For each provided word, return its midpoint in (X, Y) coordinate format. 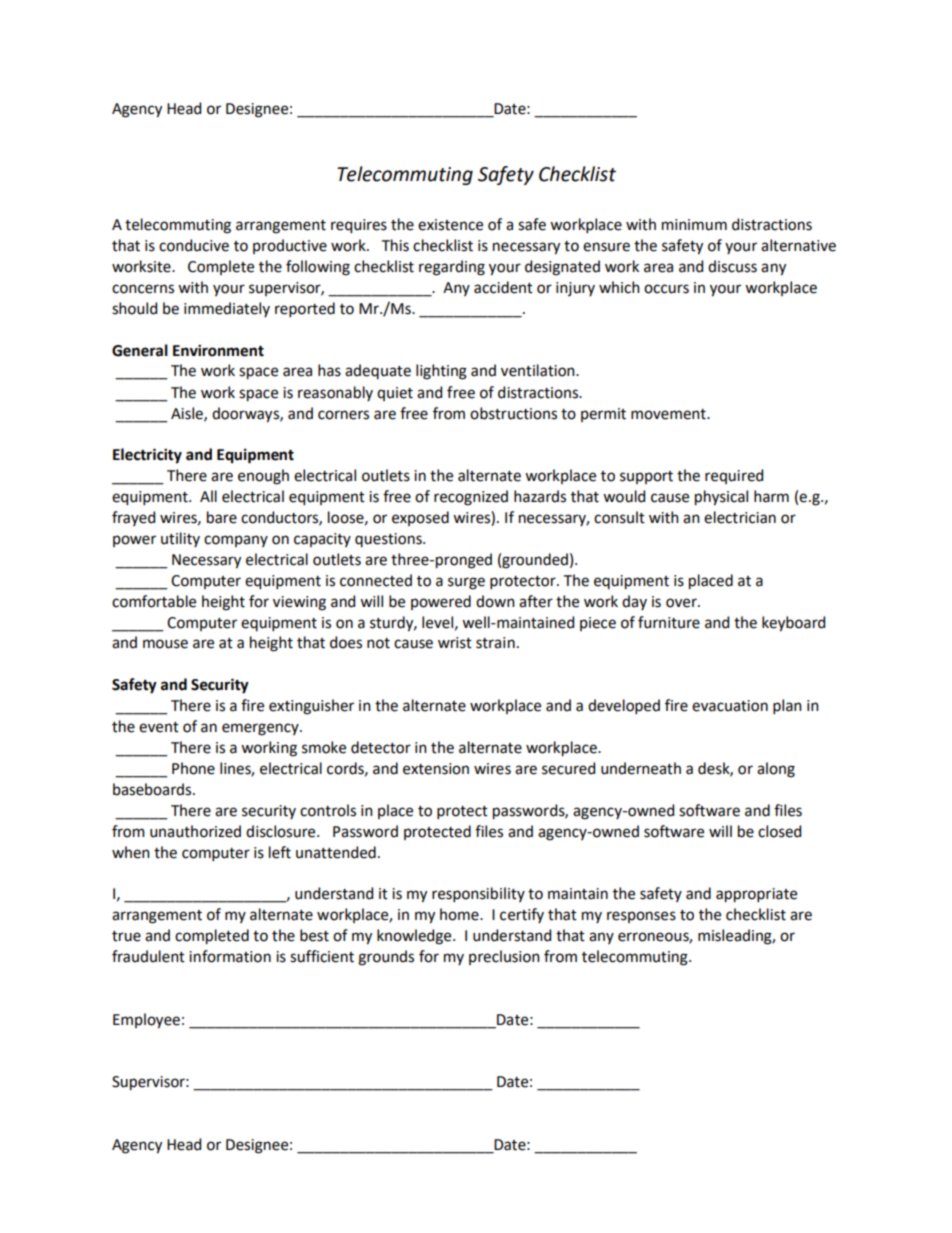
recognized (471, 498)
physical (721, 498)
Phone (193, 768)
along (776, 770)
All (208, 496)
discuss (732, 266)
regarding (452, 268)
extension (436, 769)
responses (641, 917)
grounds (386, 958)
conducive (194, 245)
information (230, 956)
